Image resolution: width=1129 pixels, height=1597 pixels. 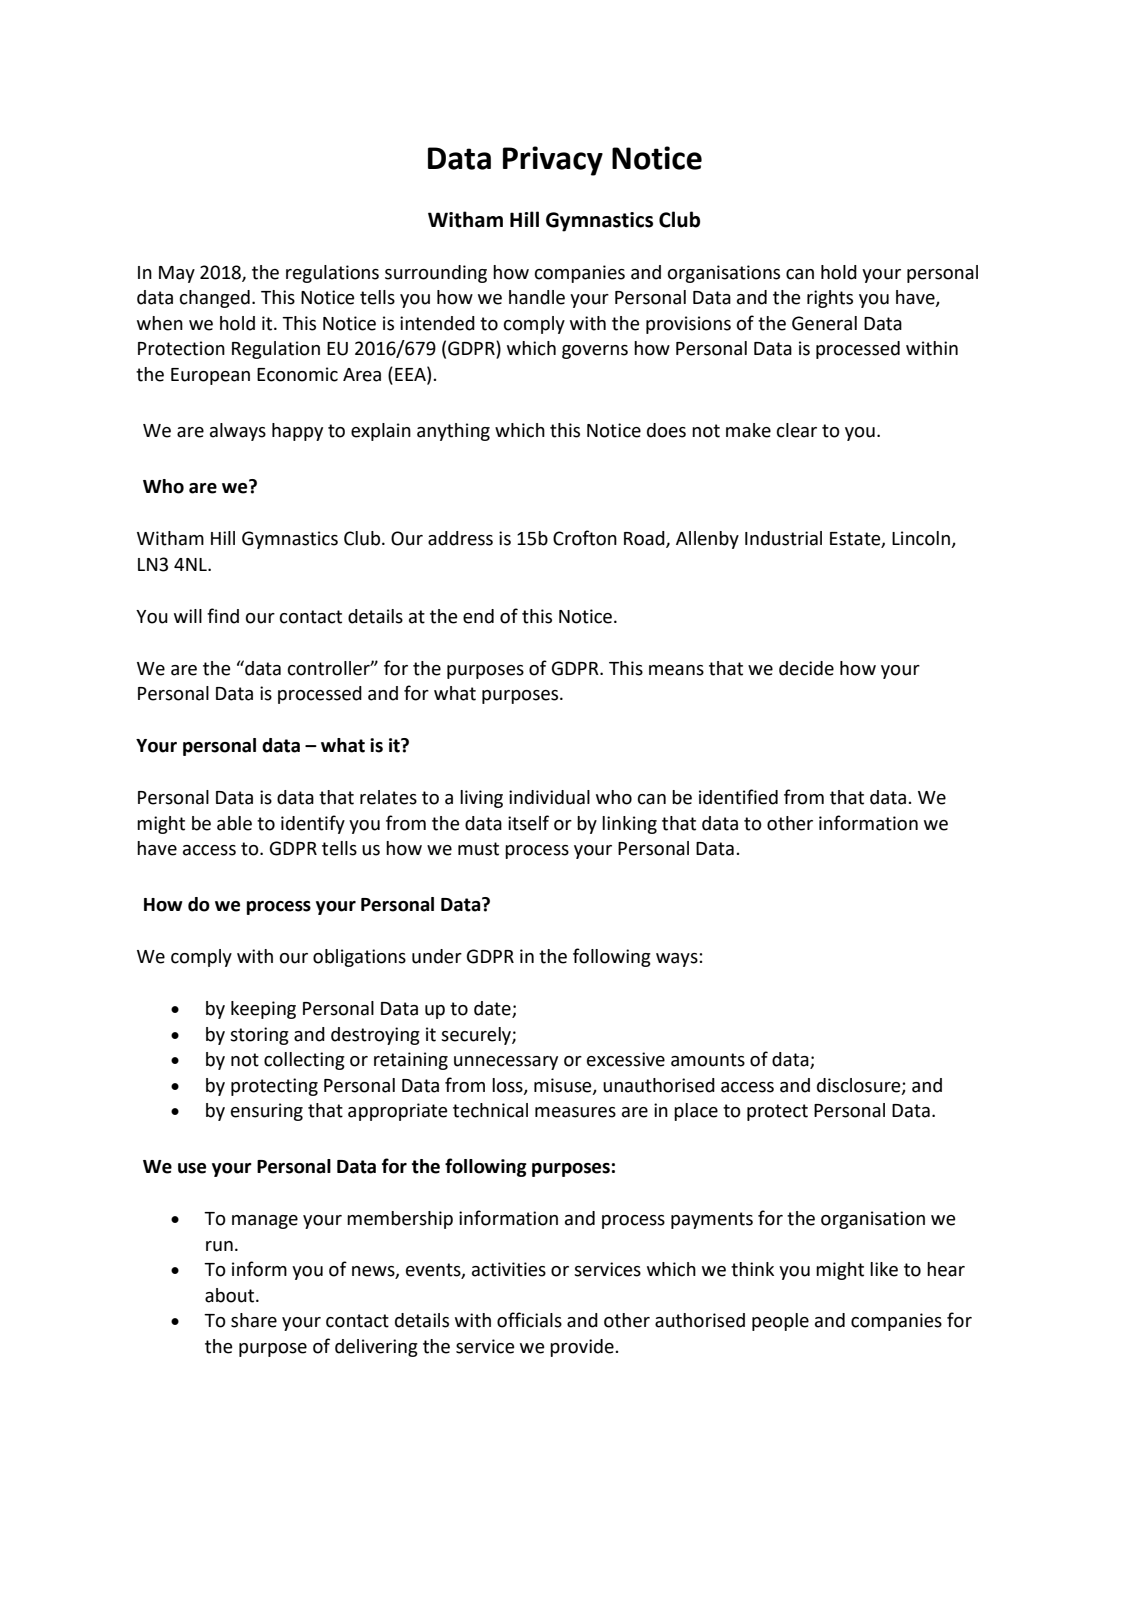 I want to click on decide, so click(x=806, y=668).
